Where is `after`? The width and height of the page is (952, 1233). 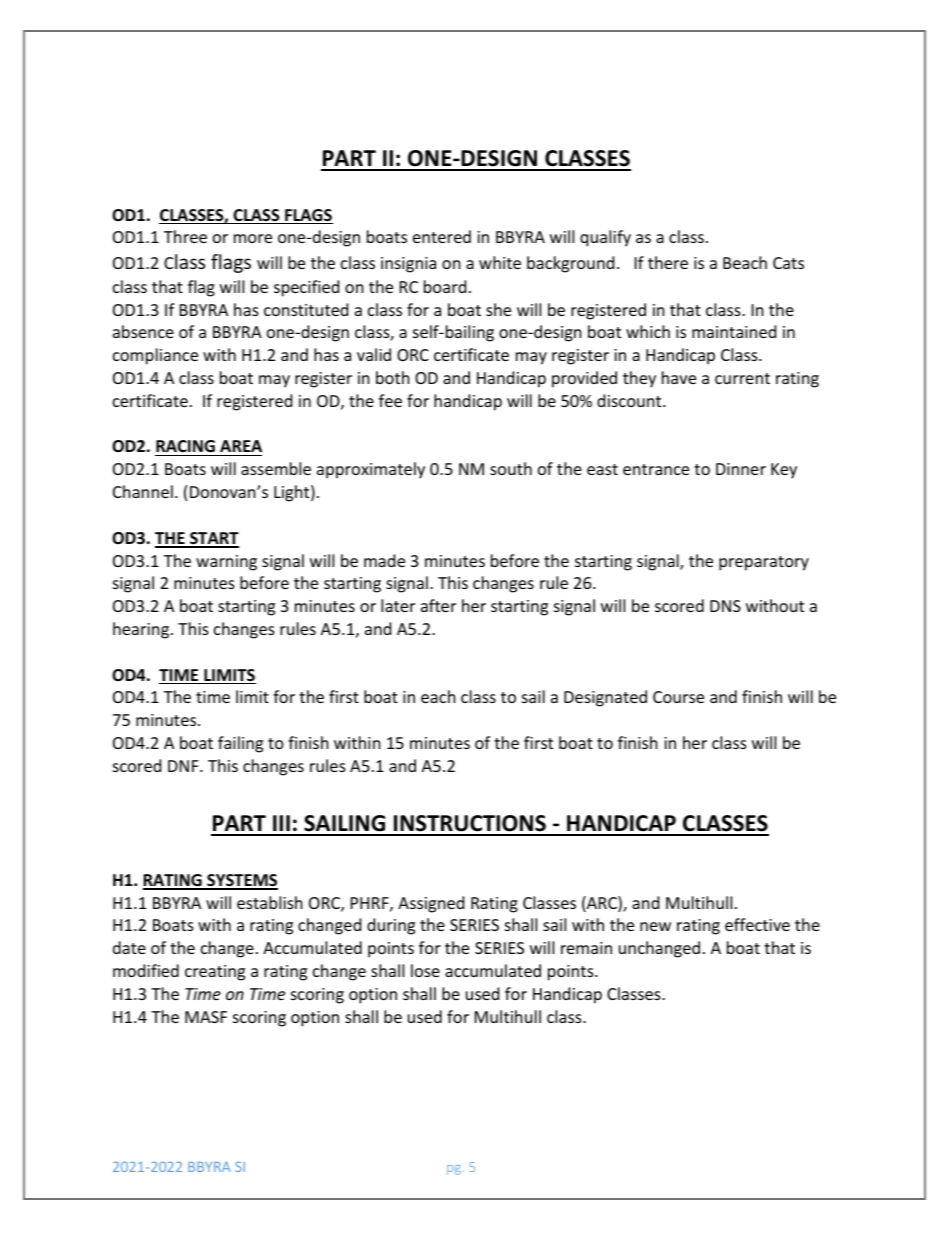 after is located at coordinates (438, 605).
